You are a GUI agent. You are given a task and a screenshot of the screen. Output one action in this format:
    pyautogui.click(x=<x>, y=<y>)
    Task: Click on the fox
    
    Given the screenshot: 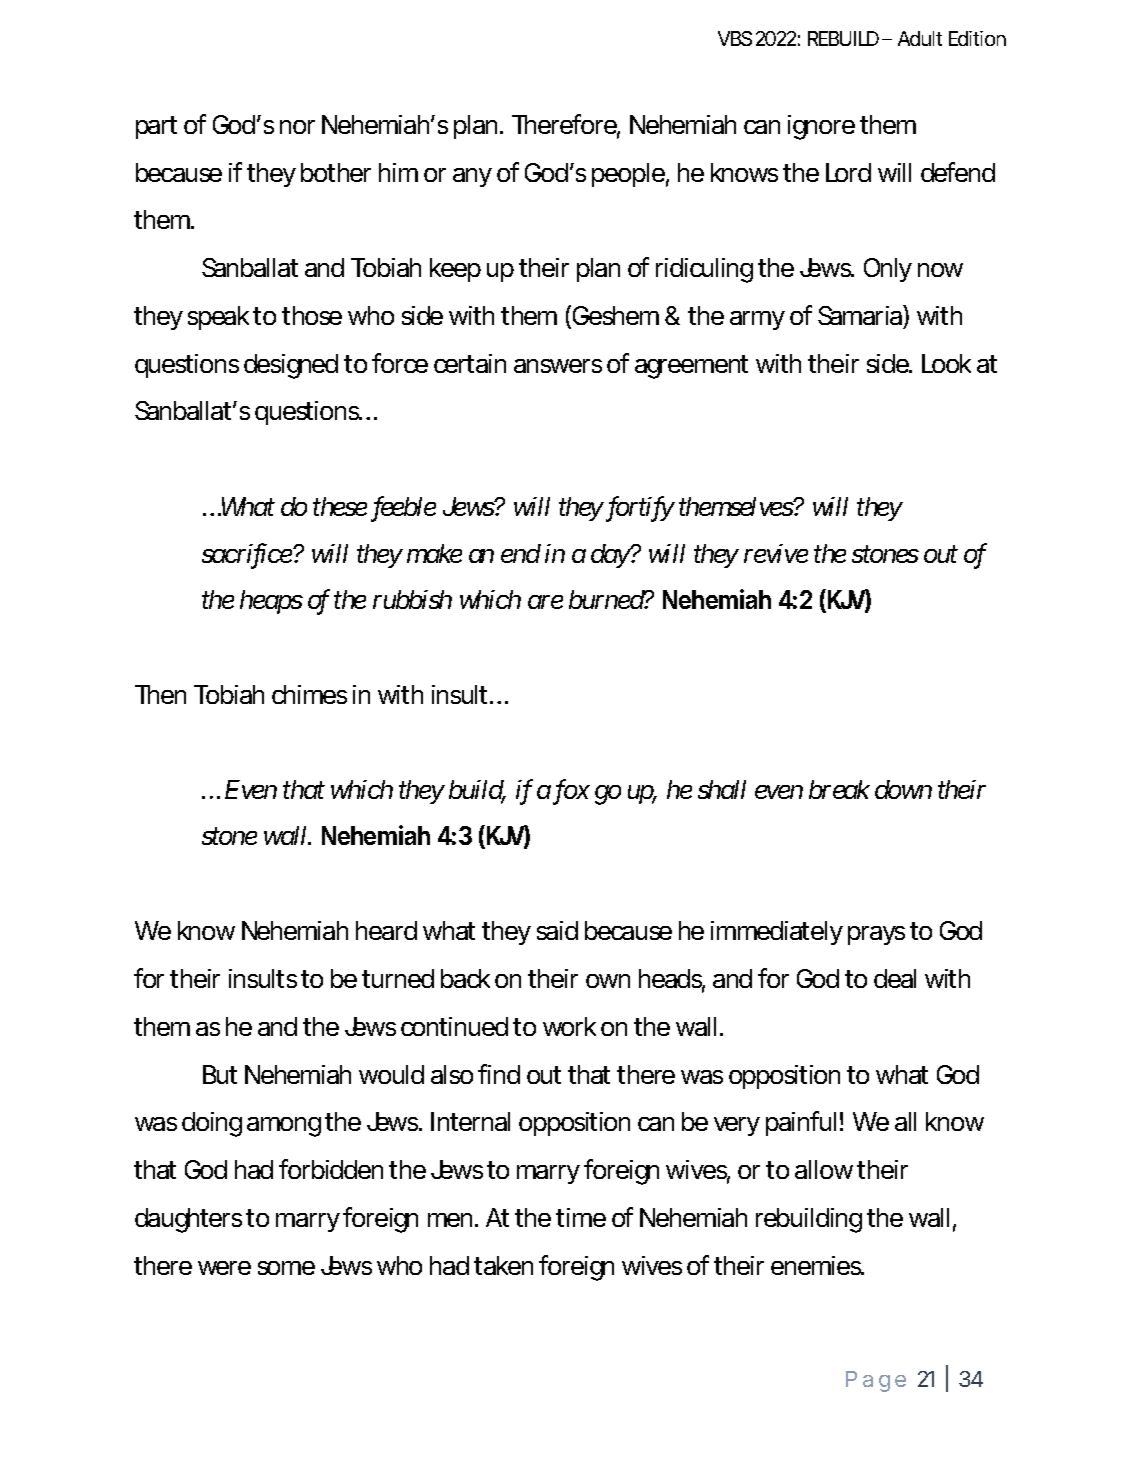 What is the action you would take?
    pyautogui.click(x=570, y=792)
